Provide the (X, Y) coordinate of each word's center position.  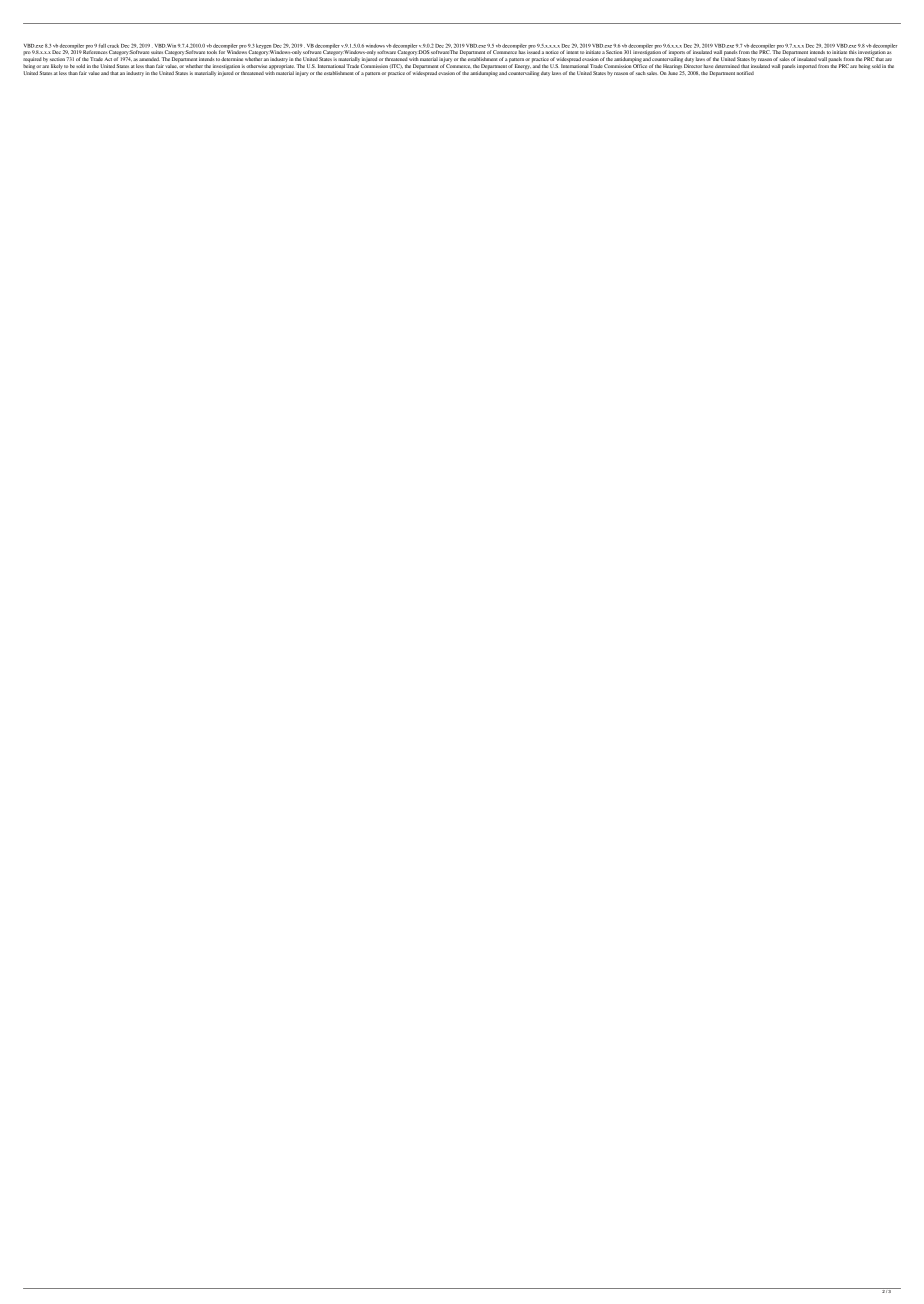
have (708, 66)
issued (533, 52)
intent (572, 52)
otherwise (256, 66)
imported (807, 66)
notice (552, 52)
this (853, 52)
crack (113, 46)
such (641, 73)
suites (157, 53)
